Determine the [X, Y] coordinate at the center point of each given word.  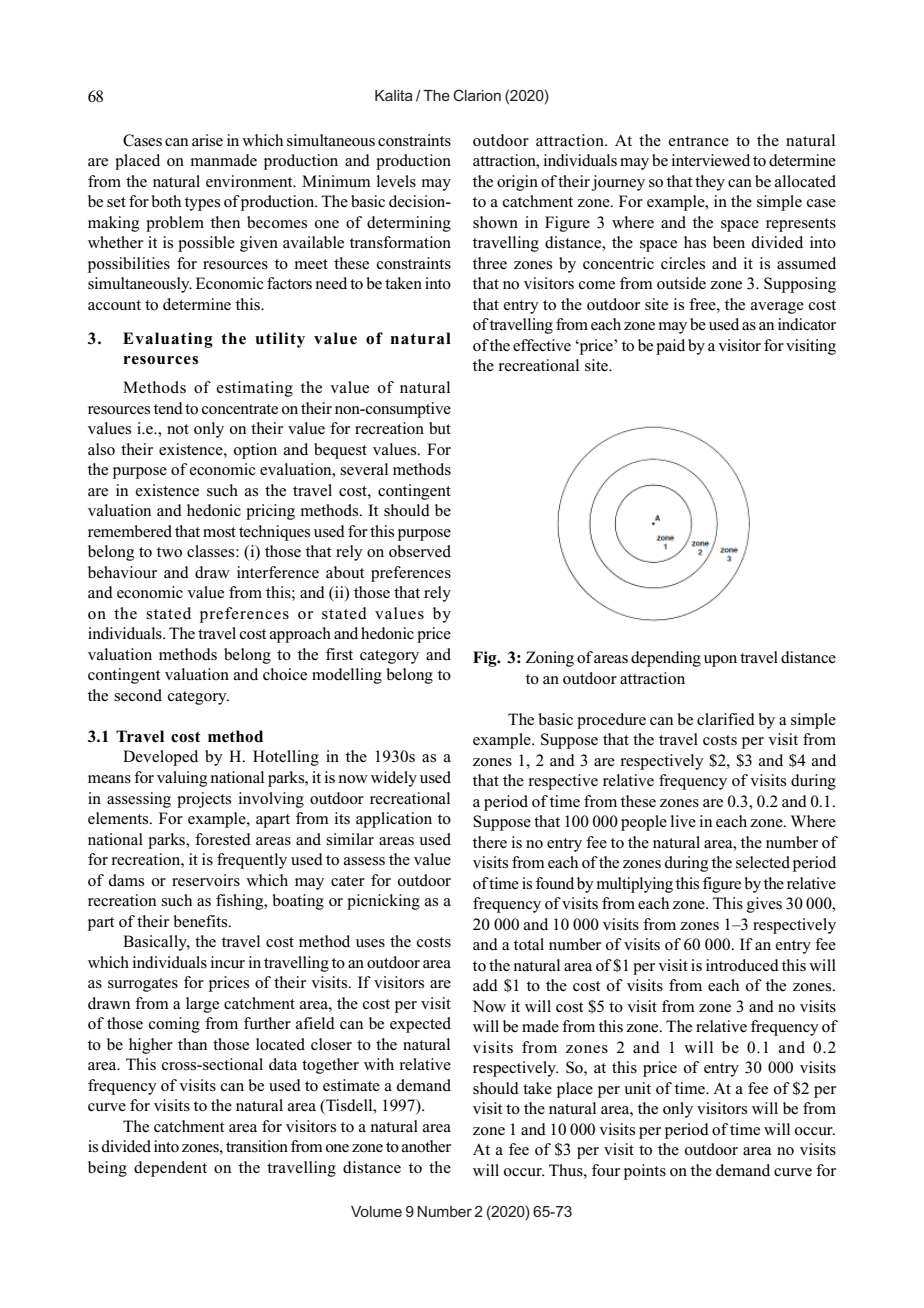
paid [670, 347]
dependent [170, 1169]
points [645, 1172]
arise [207, 140]
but [440, 428]
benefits [201, 921]
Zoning [550, 659]
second [138, 695]
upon [720, 661]
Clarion [477, 95]
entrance [699, 141]
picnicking [383, 902]
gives [764, 905]
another [426, 1146]
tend [168, 408]
